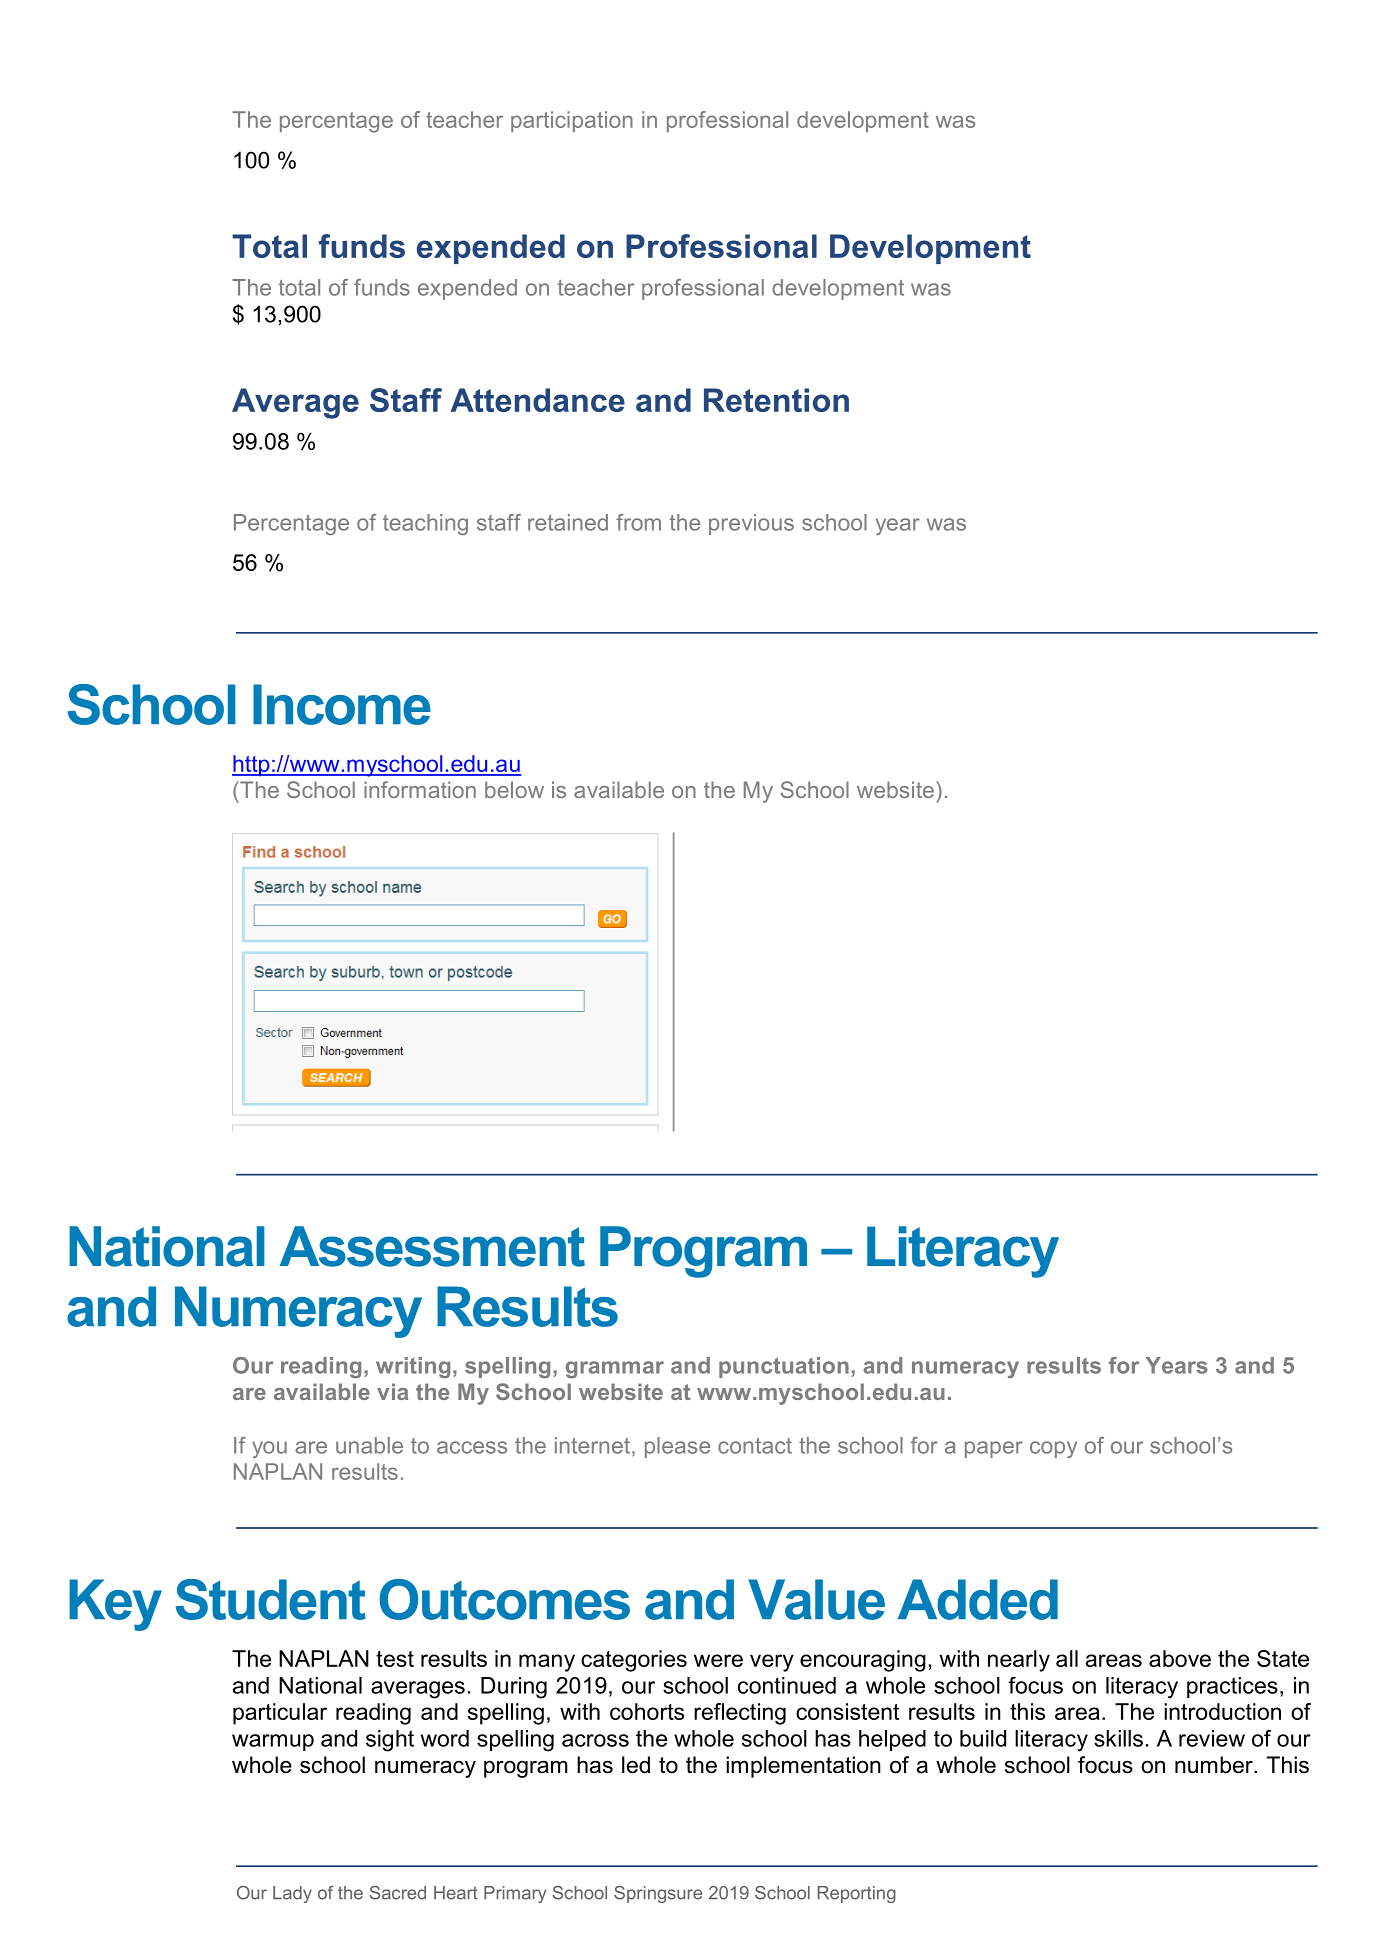 This image has width=1376, height=1947. I want to click on copy, so click(1053, 1449).
